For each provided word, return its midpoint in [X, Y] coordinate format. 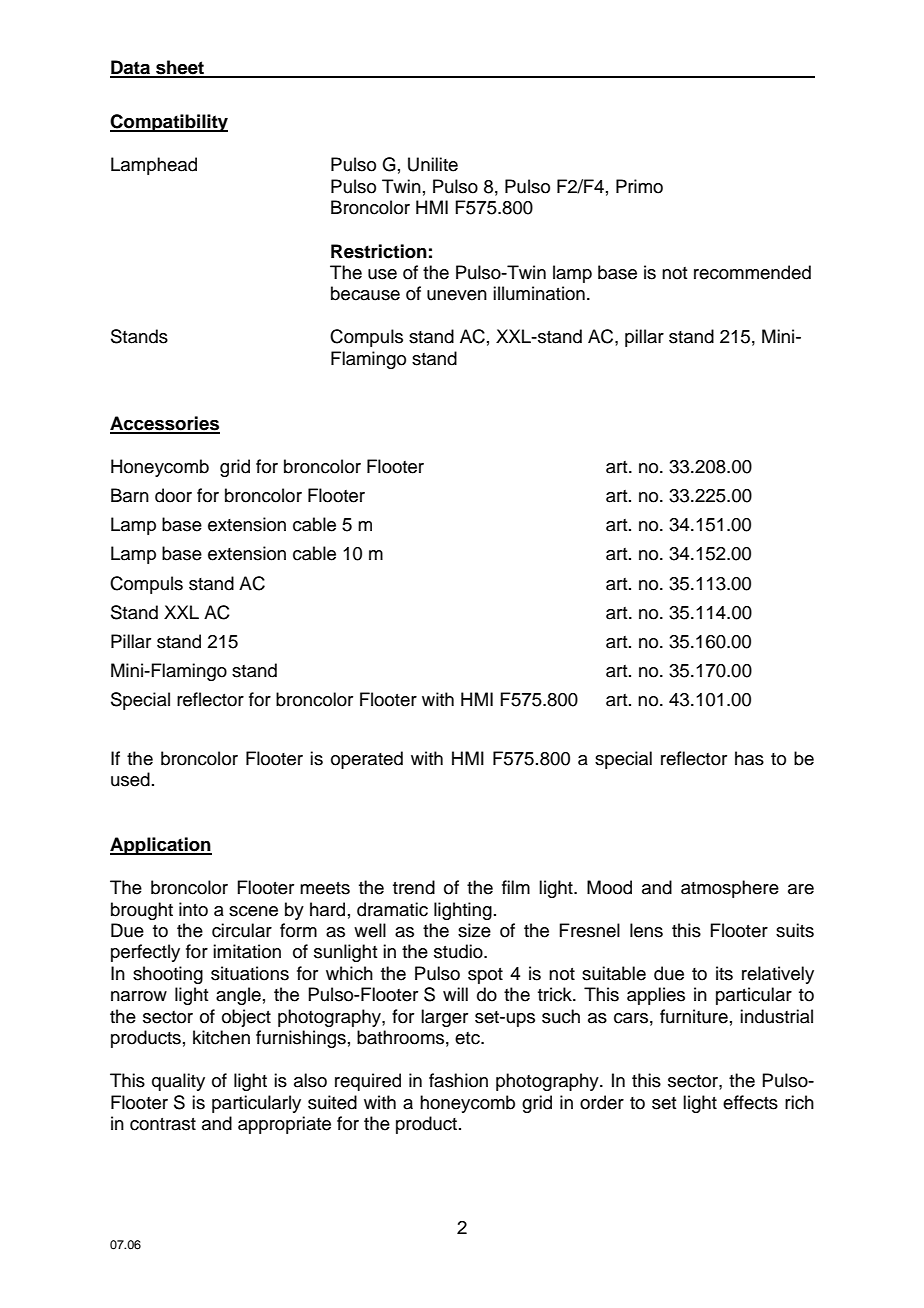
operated [367, 760]
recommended [752, 272]
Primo [639, 186]
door [173, 495]
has [749, 758]
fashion [458, 1080]
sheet [180, 68]
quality [178, 1082]
